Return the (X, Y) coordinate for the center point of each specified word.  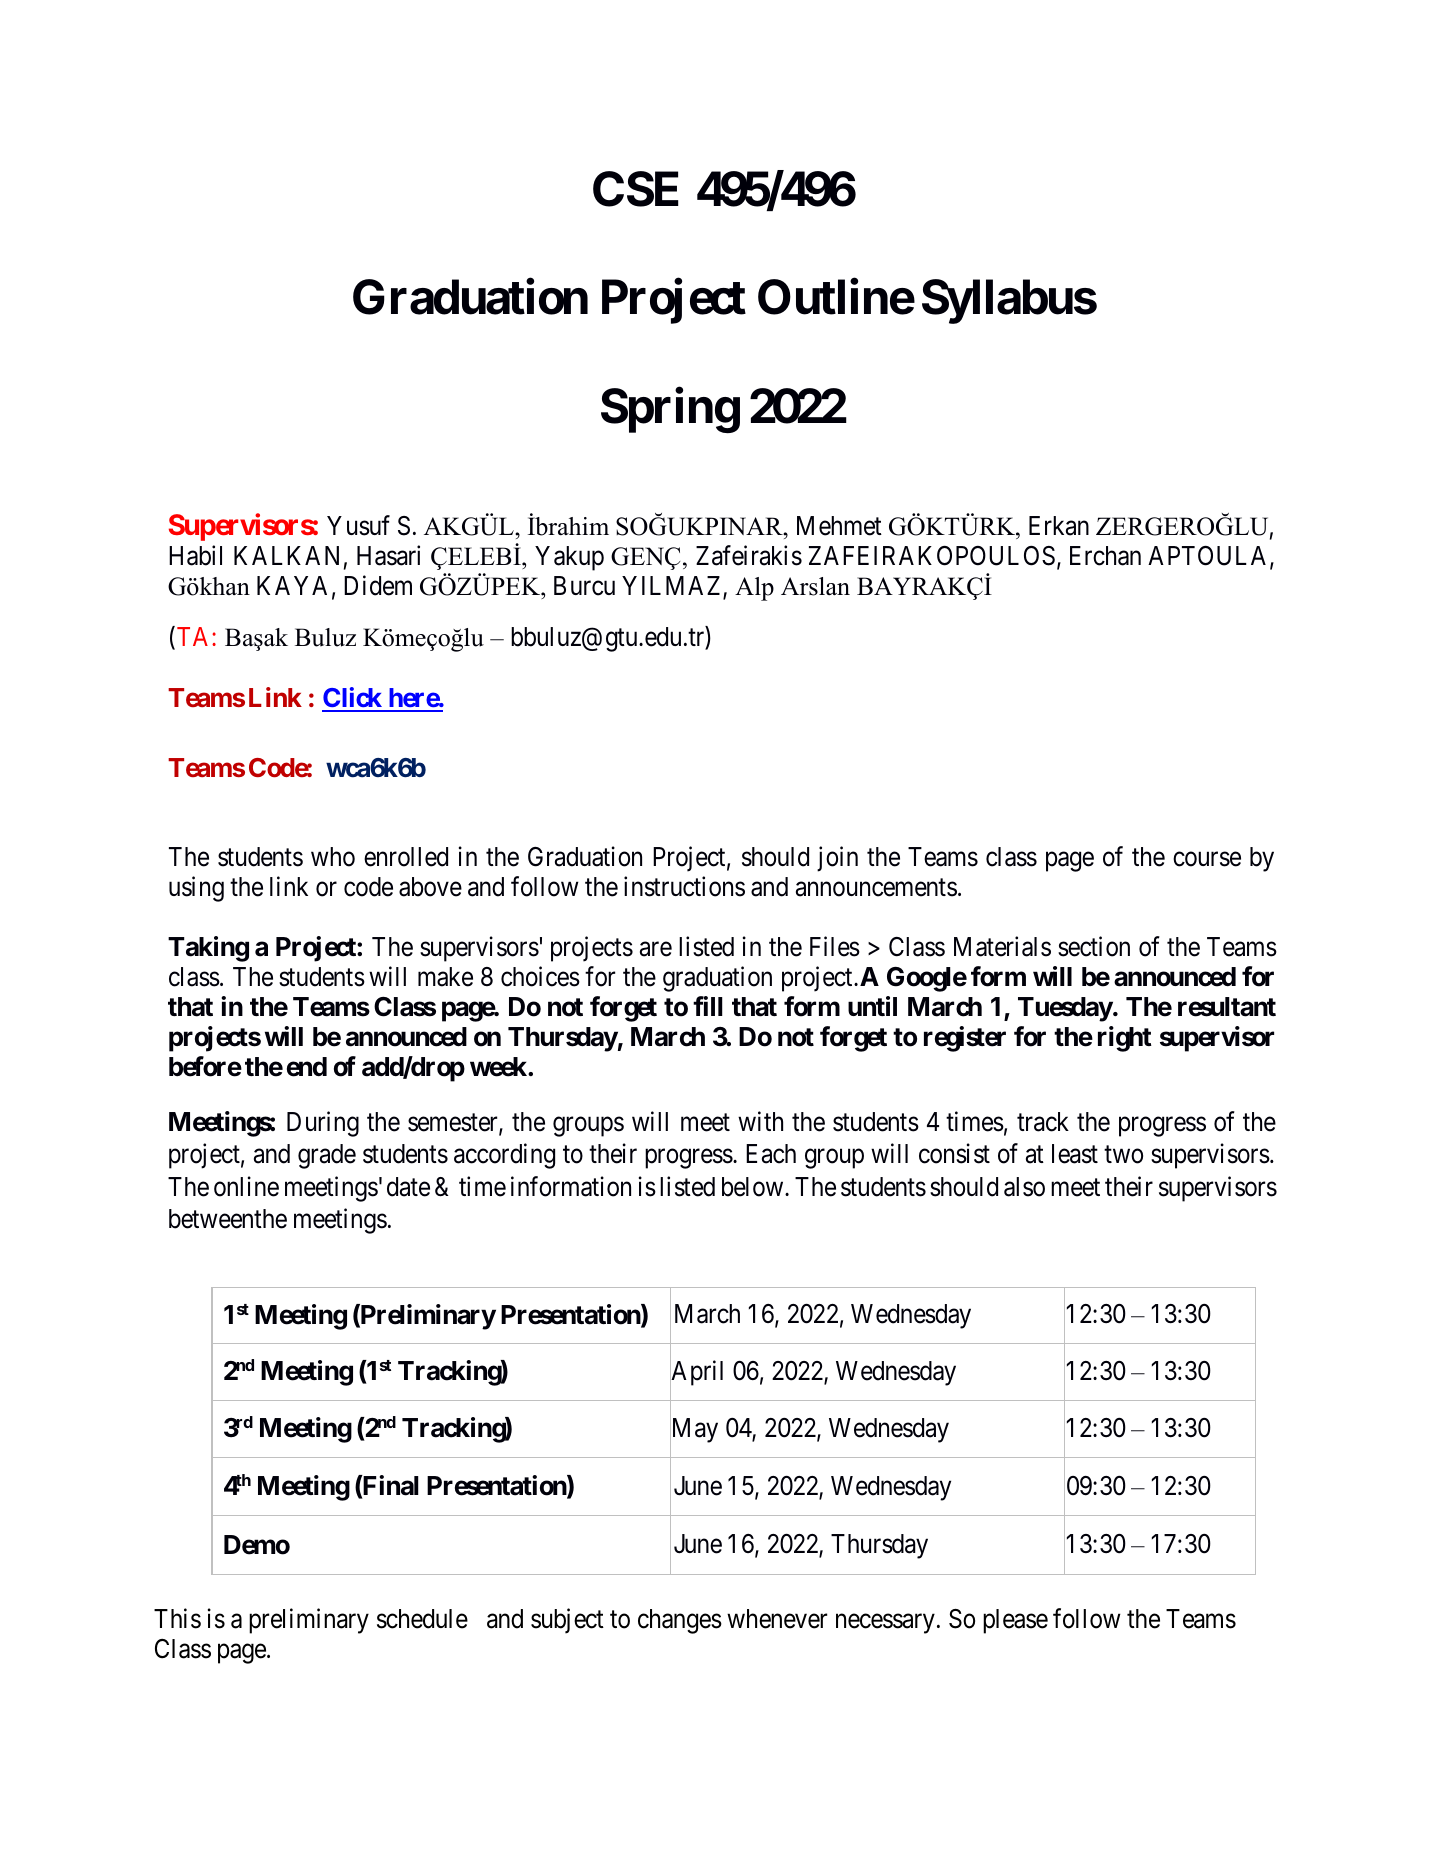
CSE (636, 189)
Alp (754, 589)
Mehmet (839, 526)
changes (680, 1621)
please (1015, 1621)
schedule (422, 1619)
